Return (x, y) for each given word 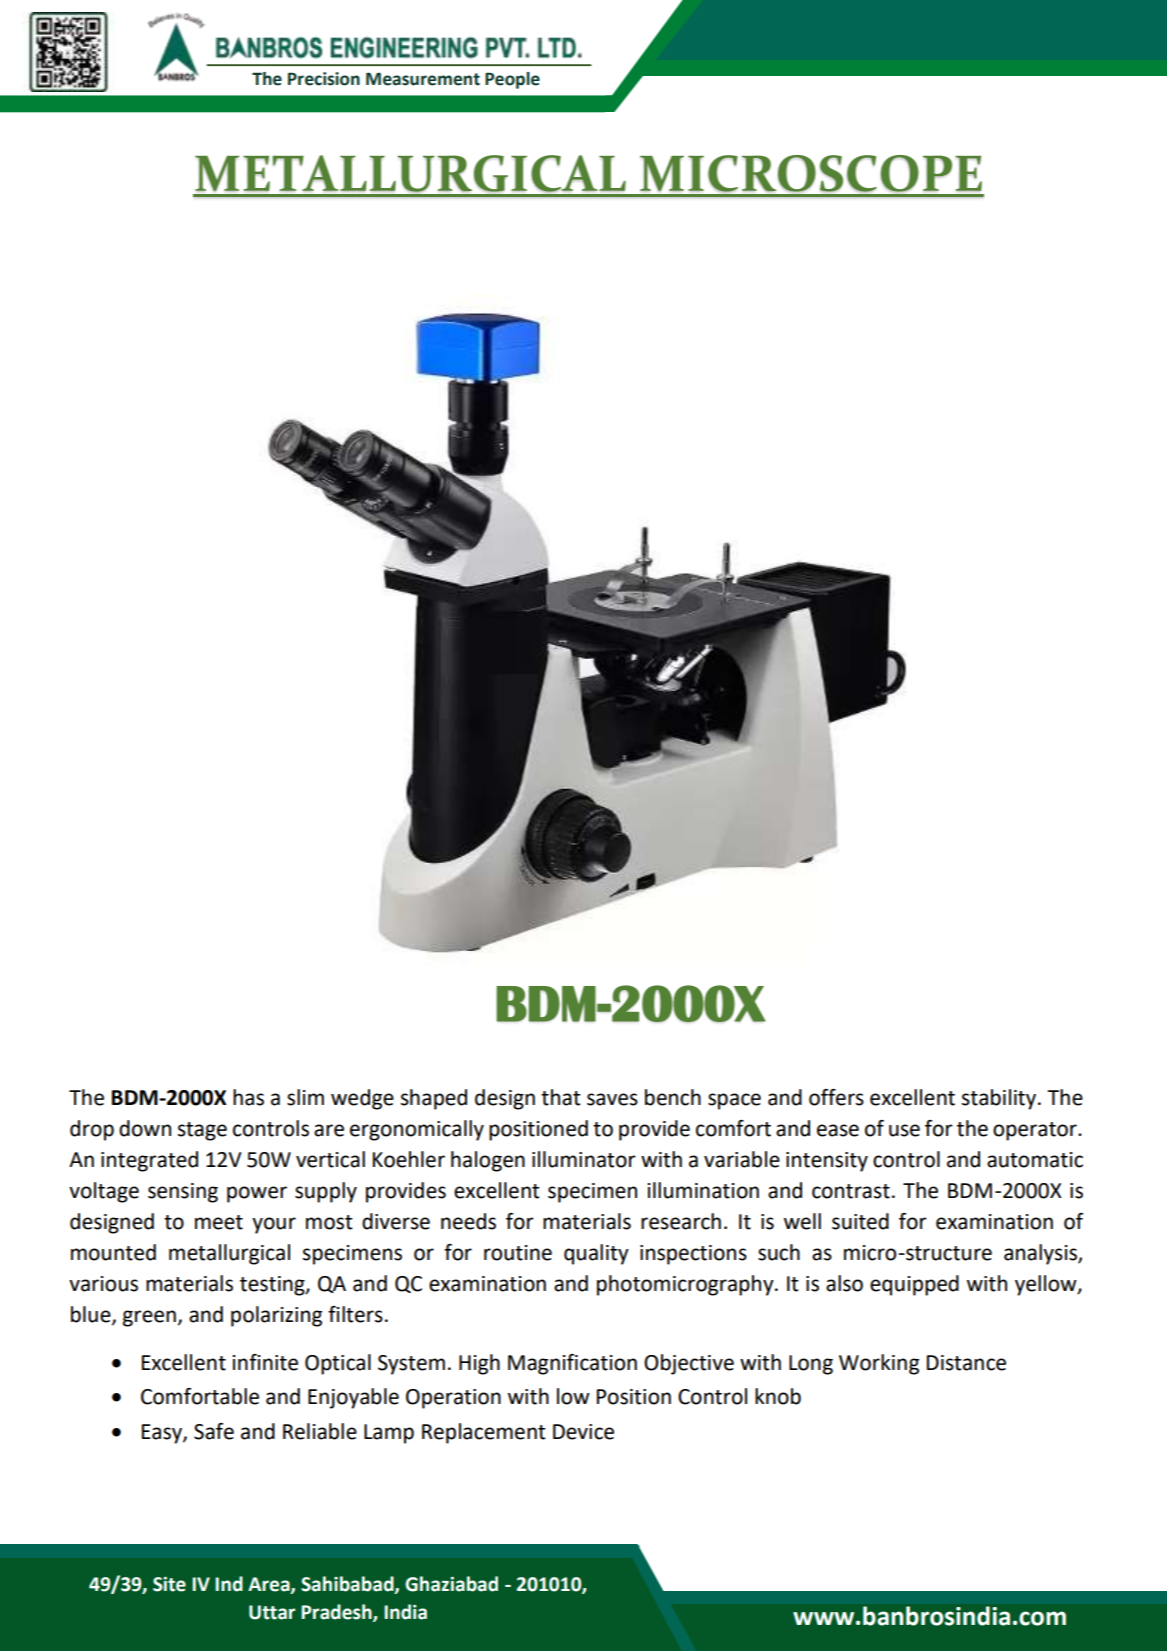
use (904, 1130)
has (248, 1097)
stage (202, 1131)
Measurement (423, 79)
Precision (324, 79)
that (561, 1097)
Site (169, 1584)
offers (836, 1097)
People (512, 80)
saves (612, 1099)
